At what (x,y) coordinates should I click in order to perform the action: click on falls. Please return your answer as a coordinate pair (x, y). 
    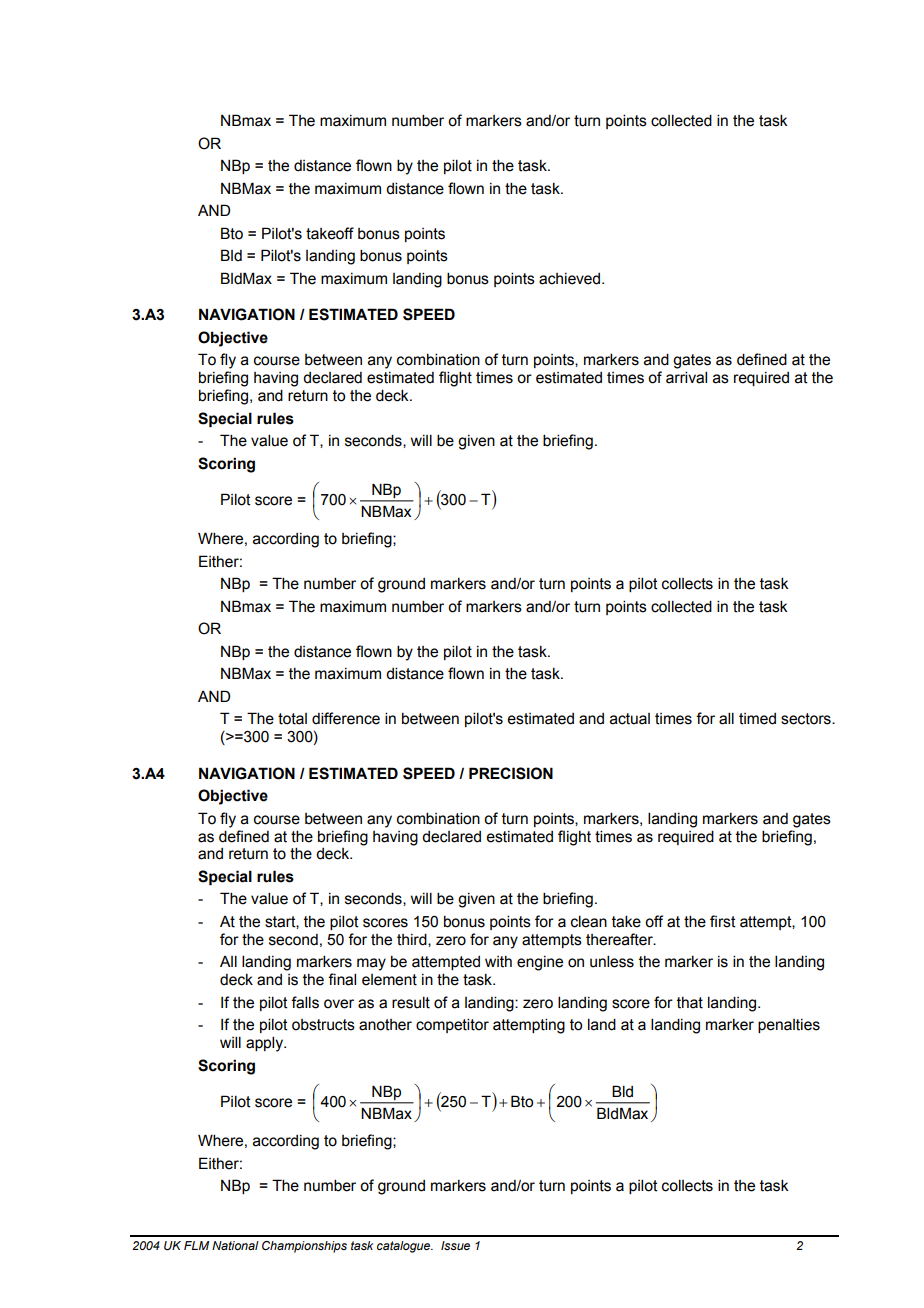
    Looking at the image, I should click on (305, 1002).
